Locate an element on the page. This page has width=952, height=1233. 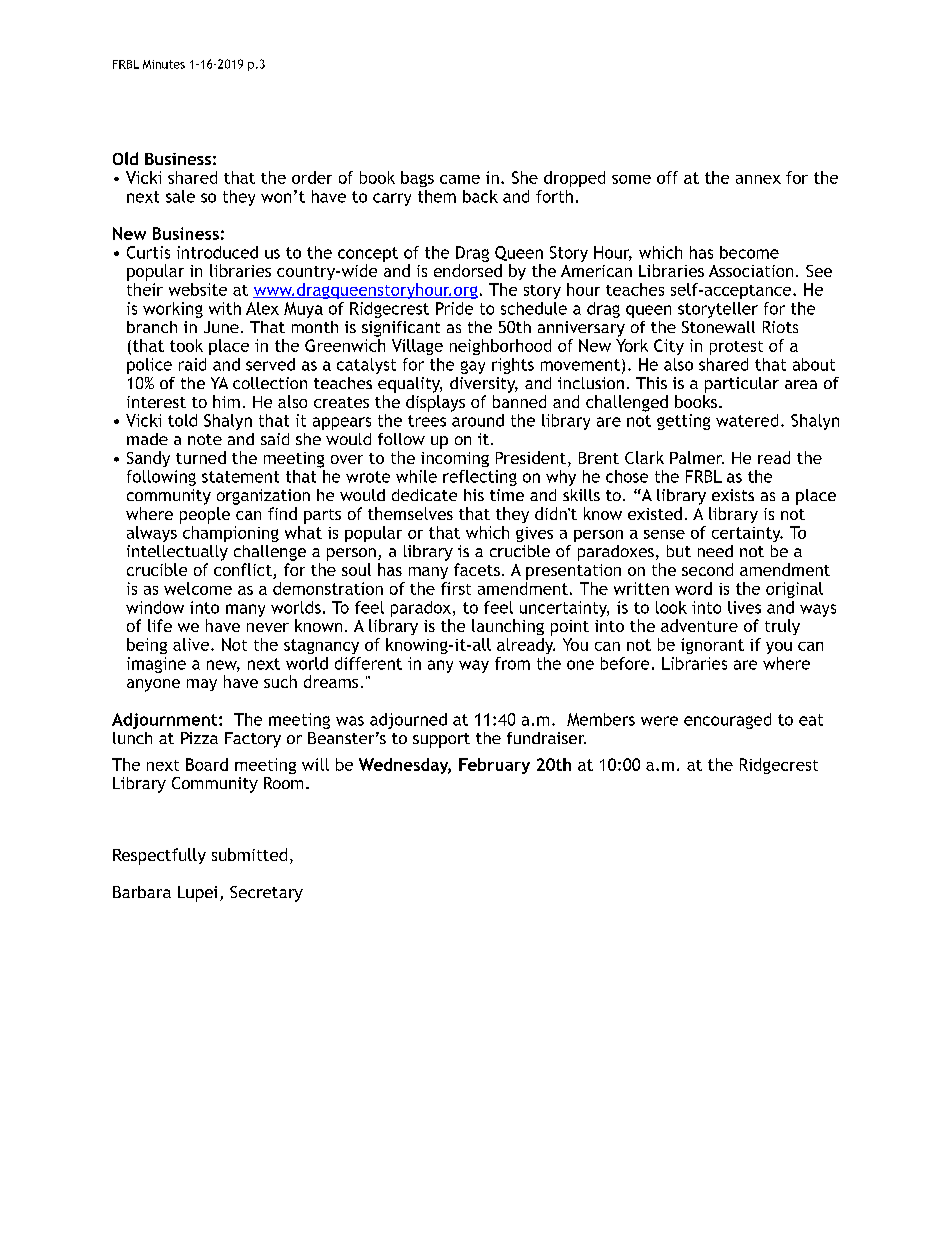
came is located at coordinates (460, 179).
